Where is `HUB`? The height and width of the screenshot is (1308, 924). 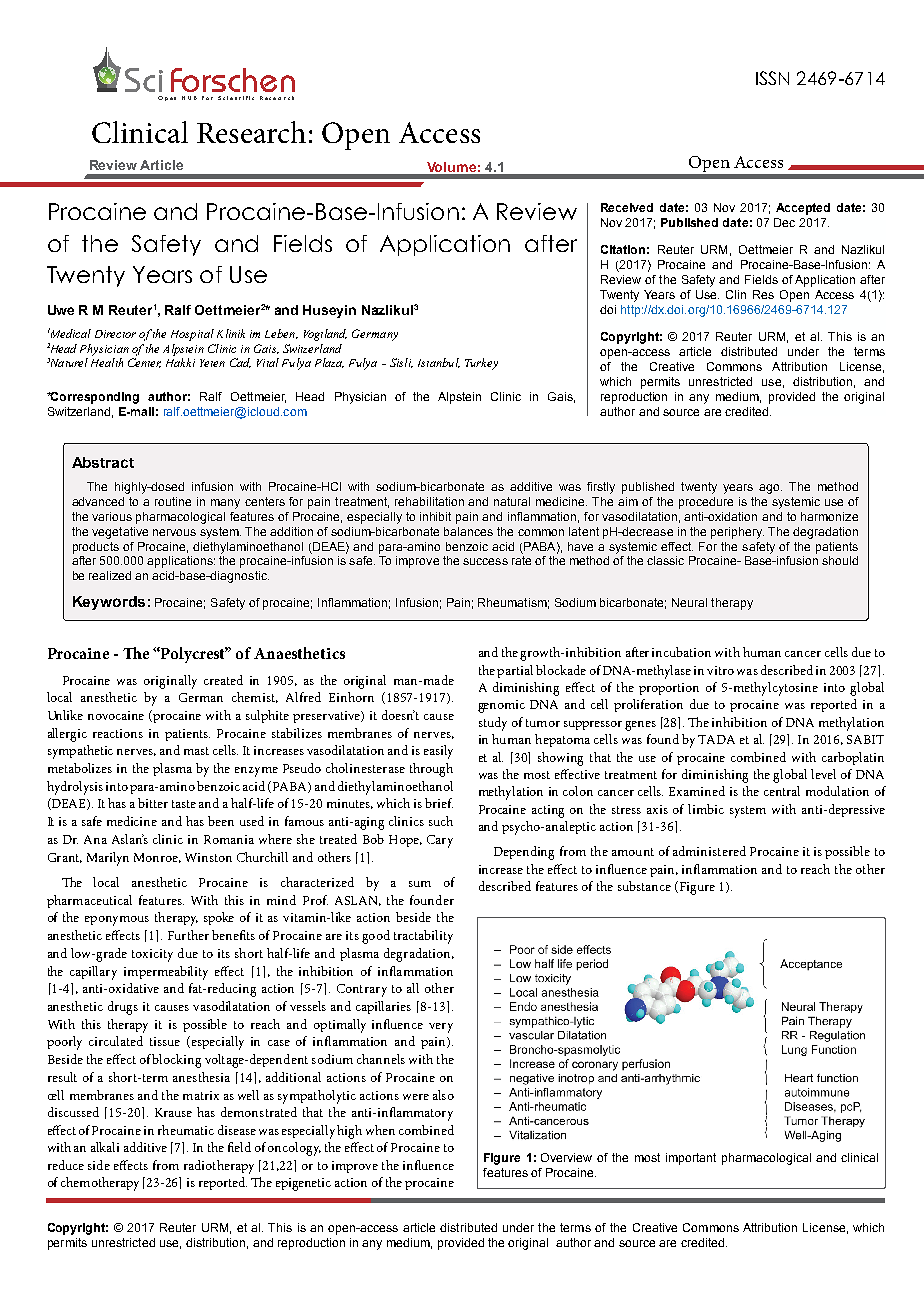
HUB is located at coordinates (189, 98).
